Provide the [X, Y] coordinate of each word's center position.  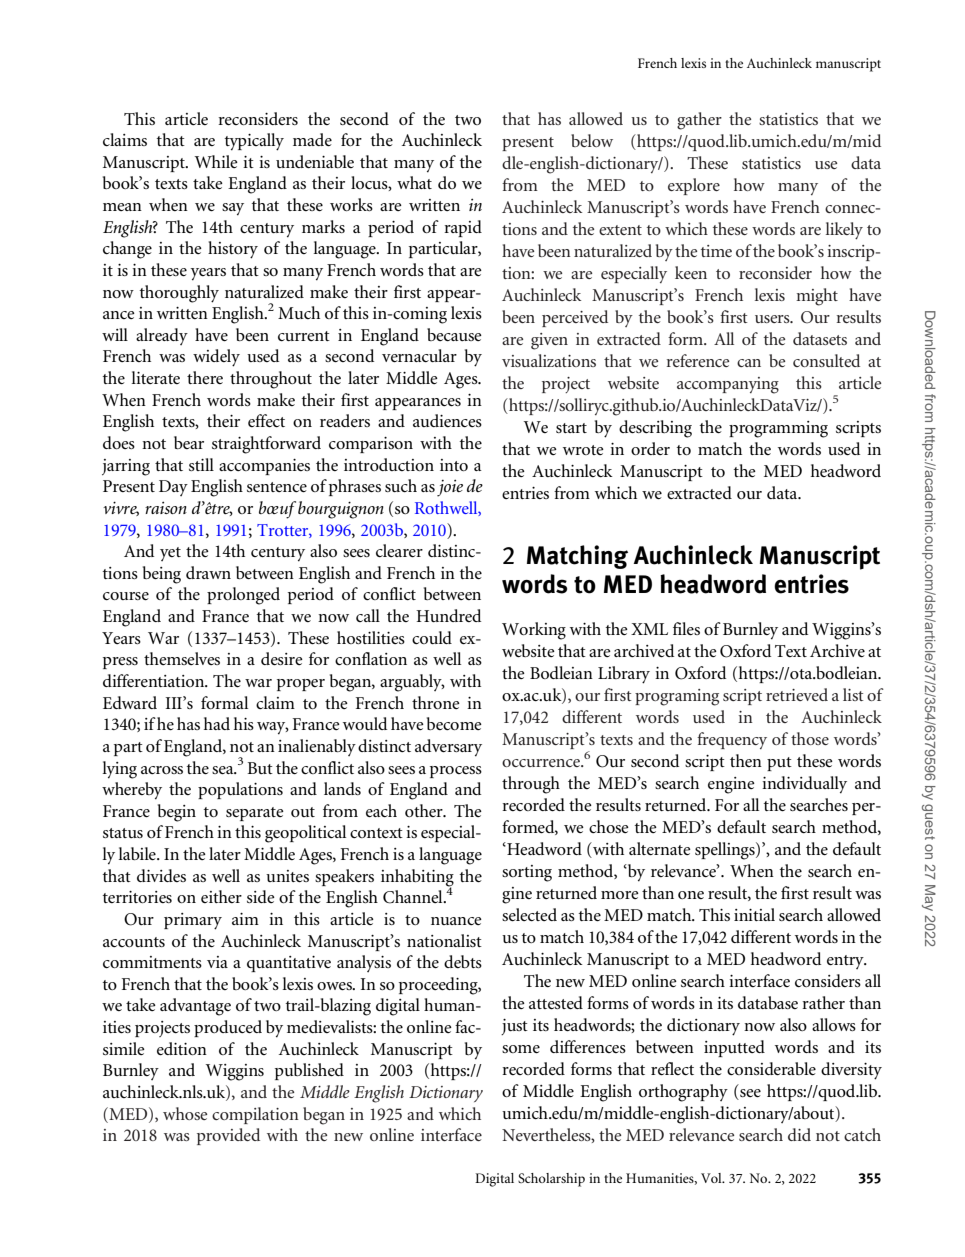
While [216, 161]
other [425, 810]
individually [804, 785]
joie [450, 488]
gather [699, 121]
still [201, 464]
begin [177, 813]
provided [228, 1136]
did [799, 1134]
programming [778, 429]
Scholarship [551, 1180]
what [414, 182]
